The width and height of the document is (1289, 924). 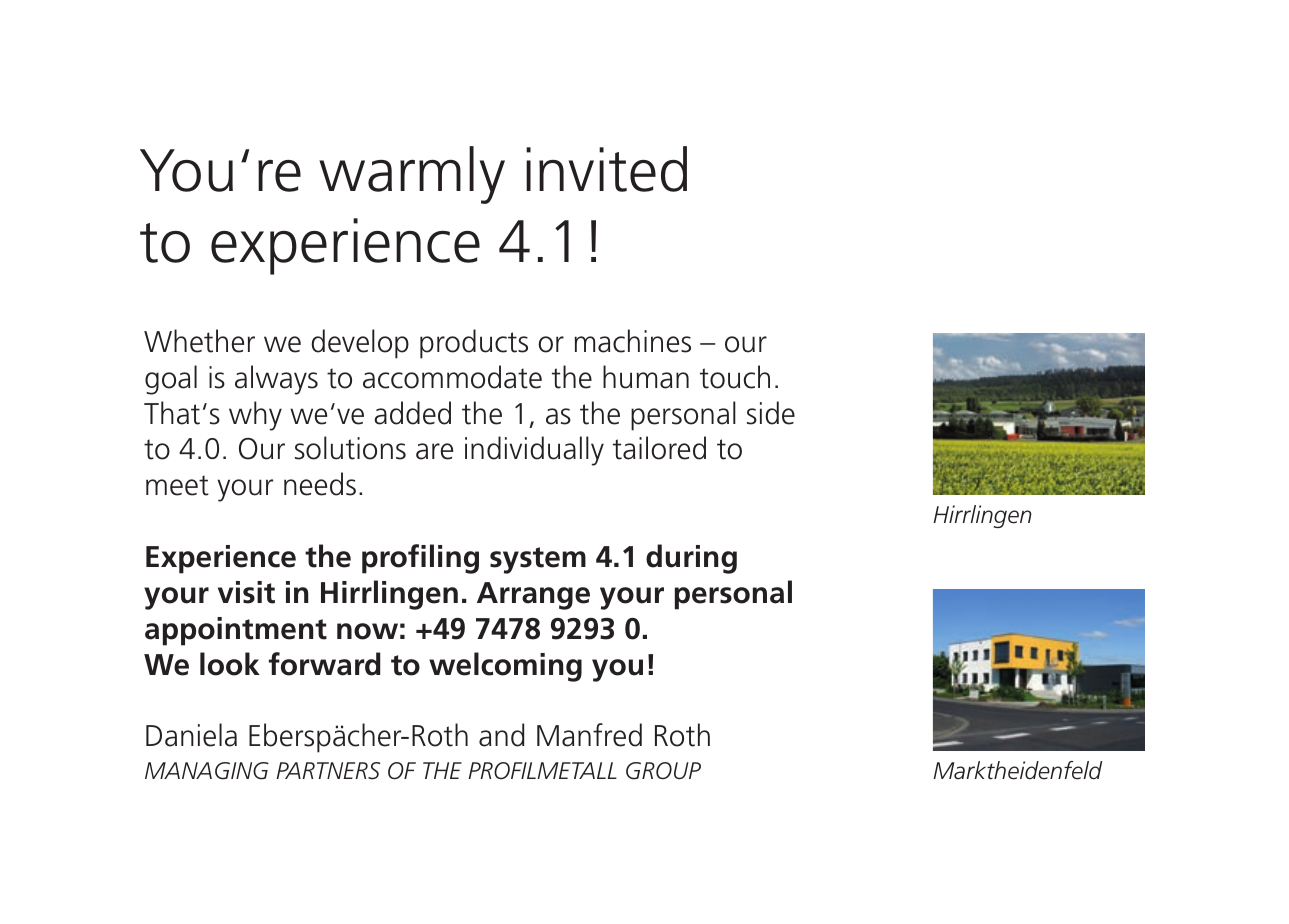 I want to click on accommodate, so click(x=452, y=377).
